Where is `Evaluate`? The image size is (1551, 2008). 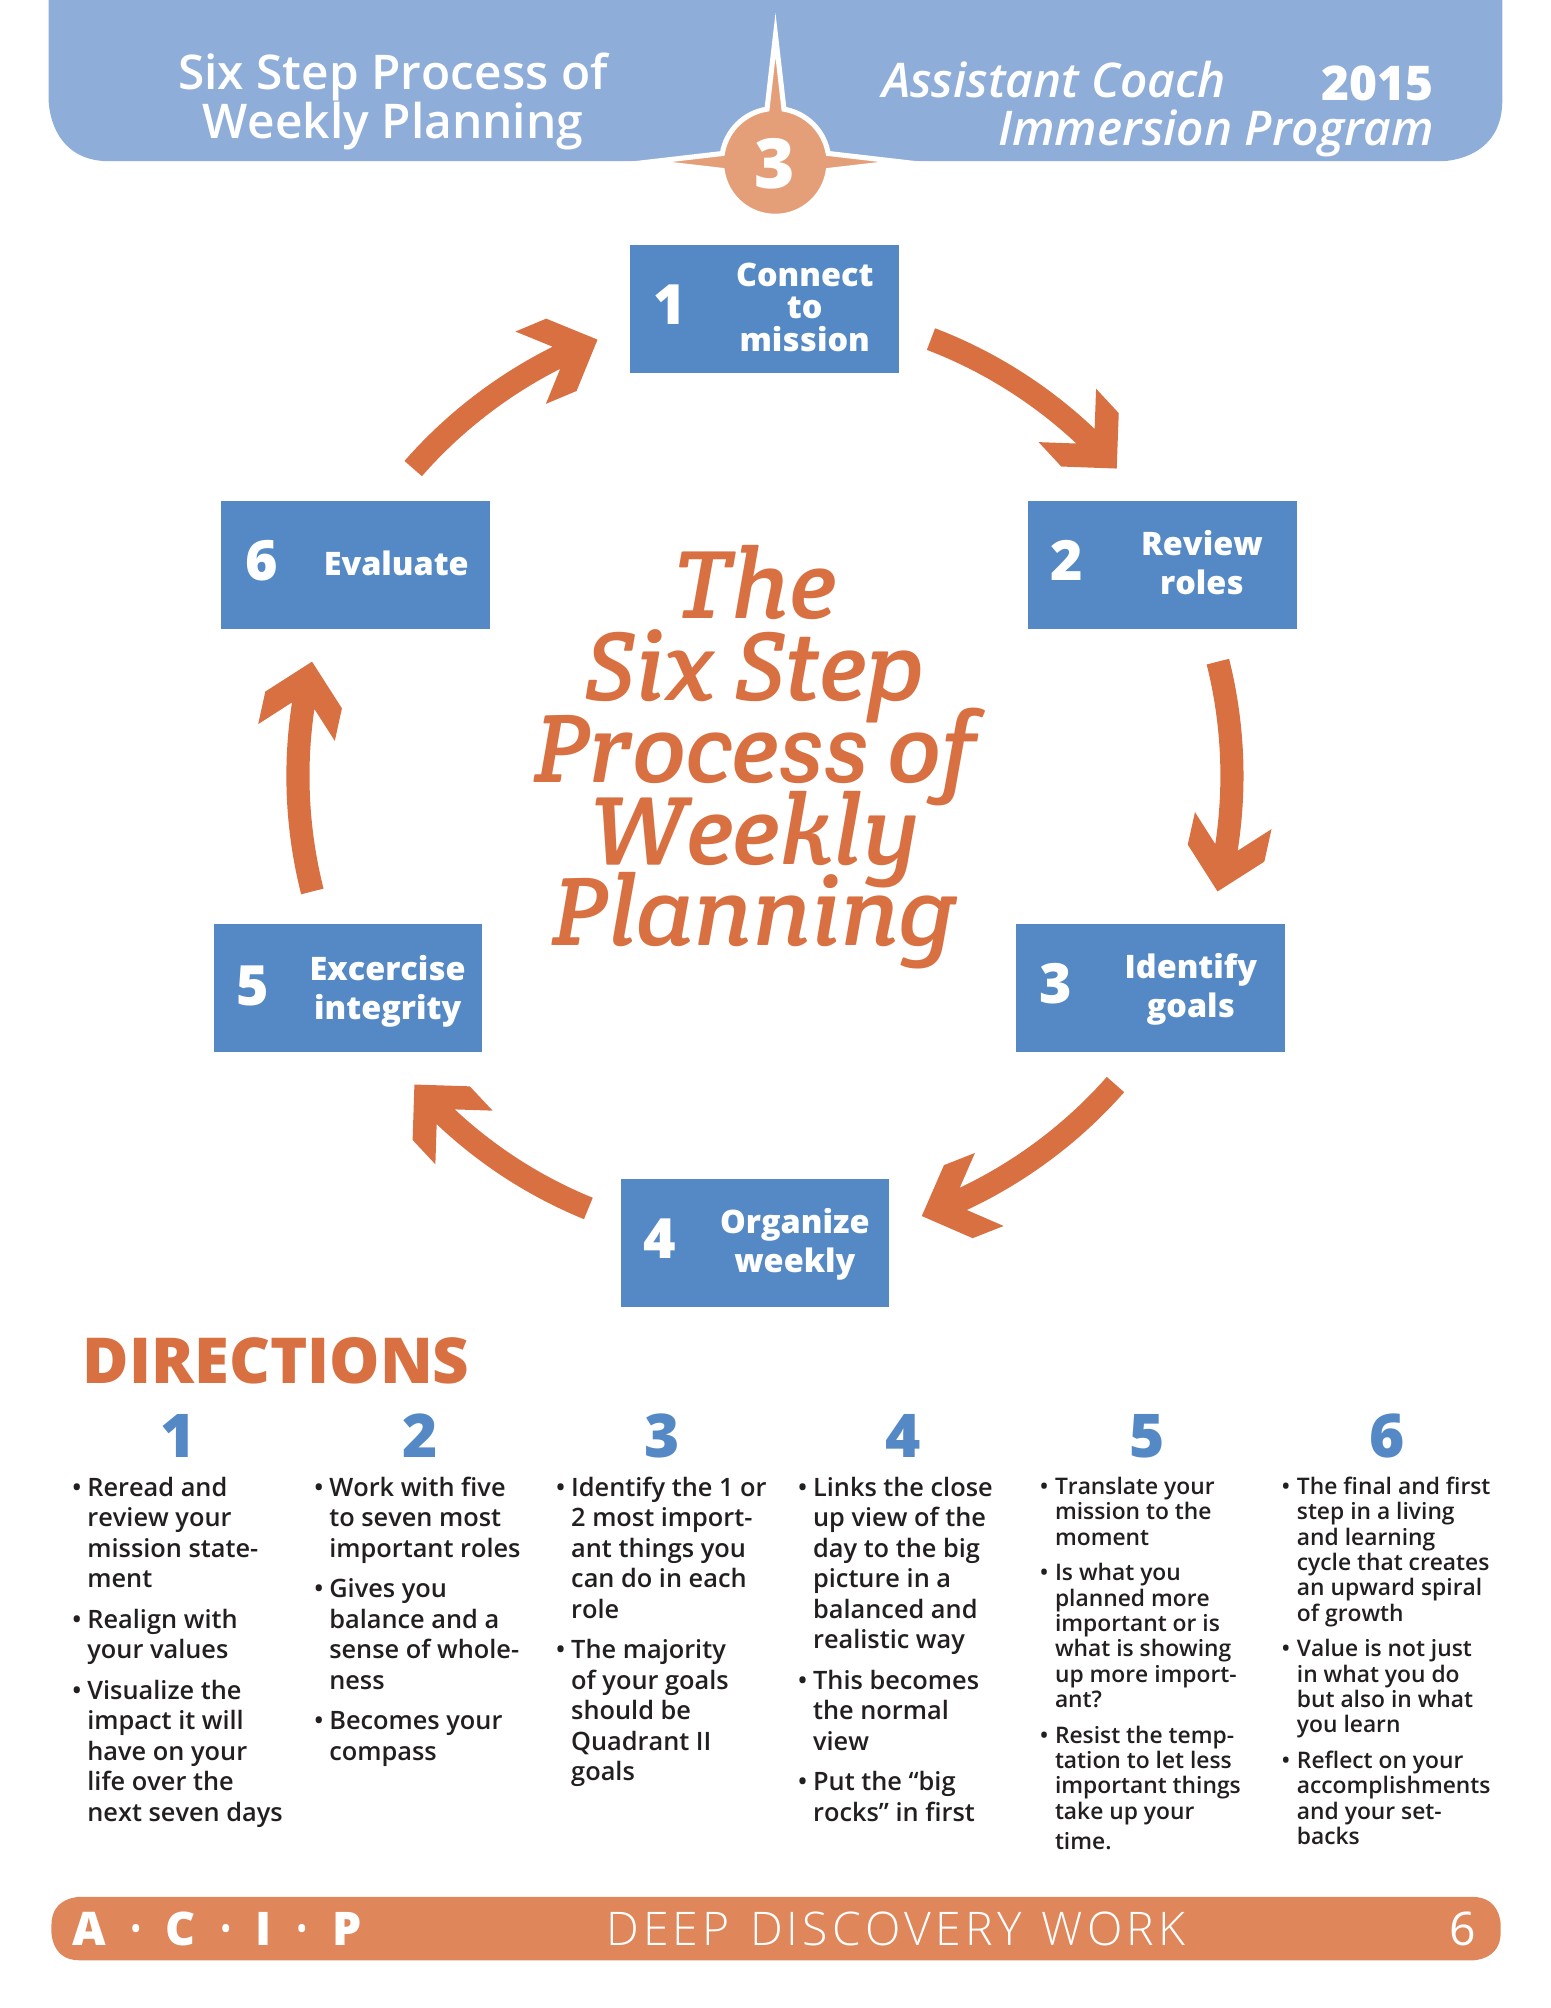 Evaluate is located at coordinates (396, 562).
